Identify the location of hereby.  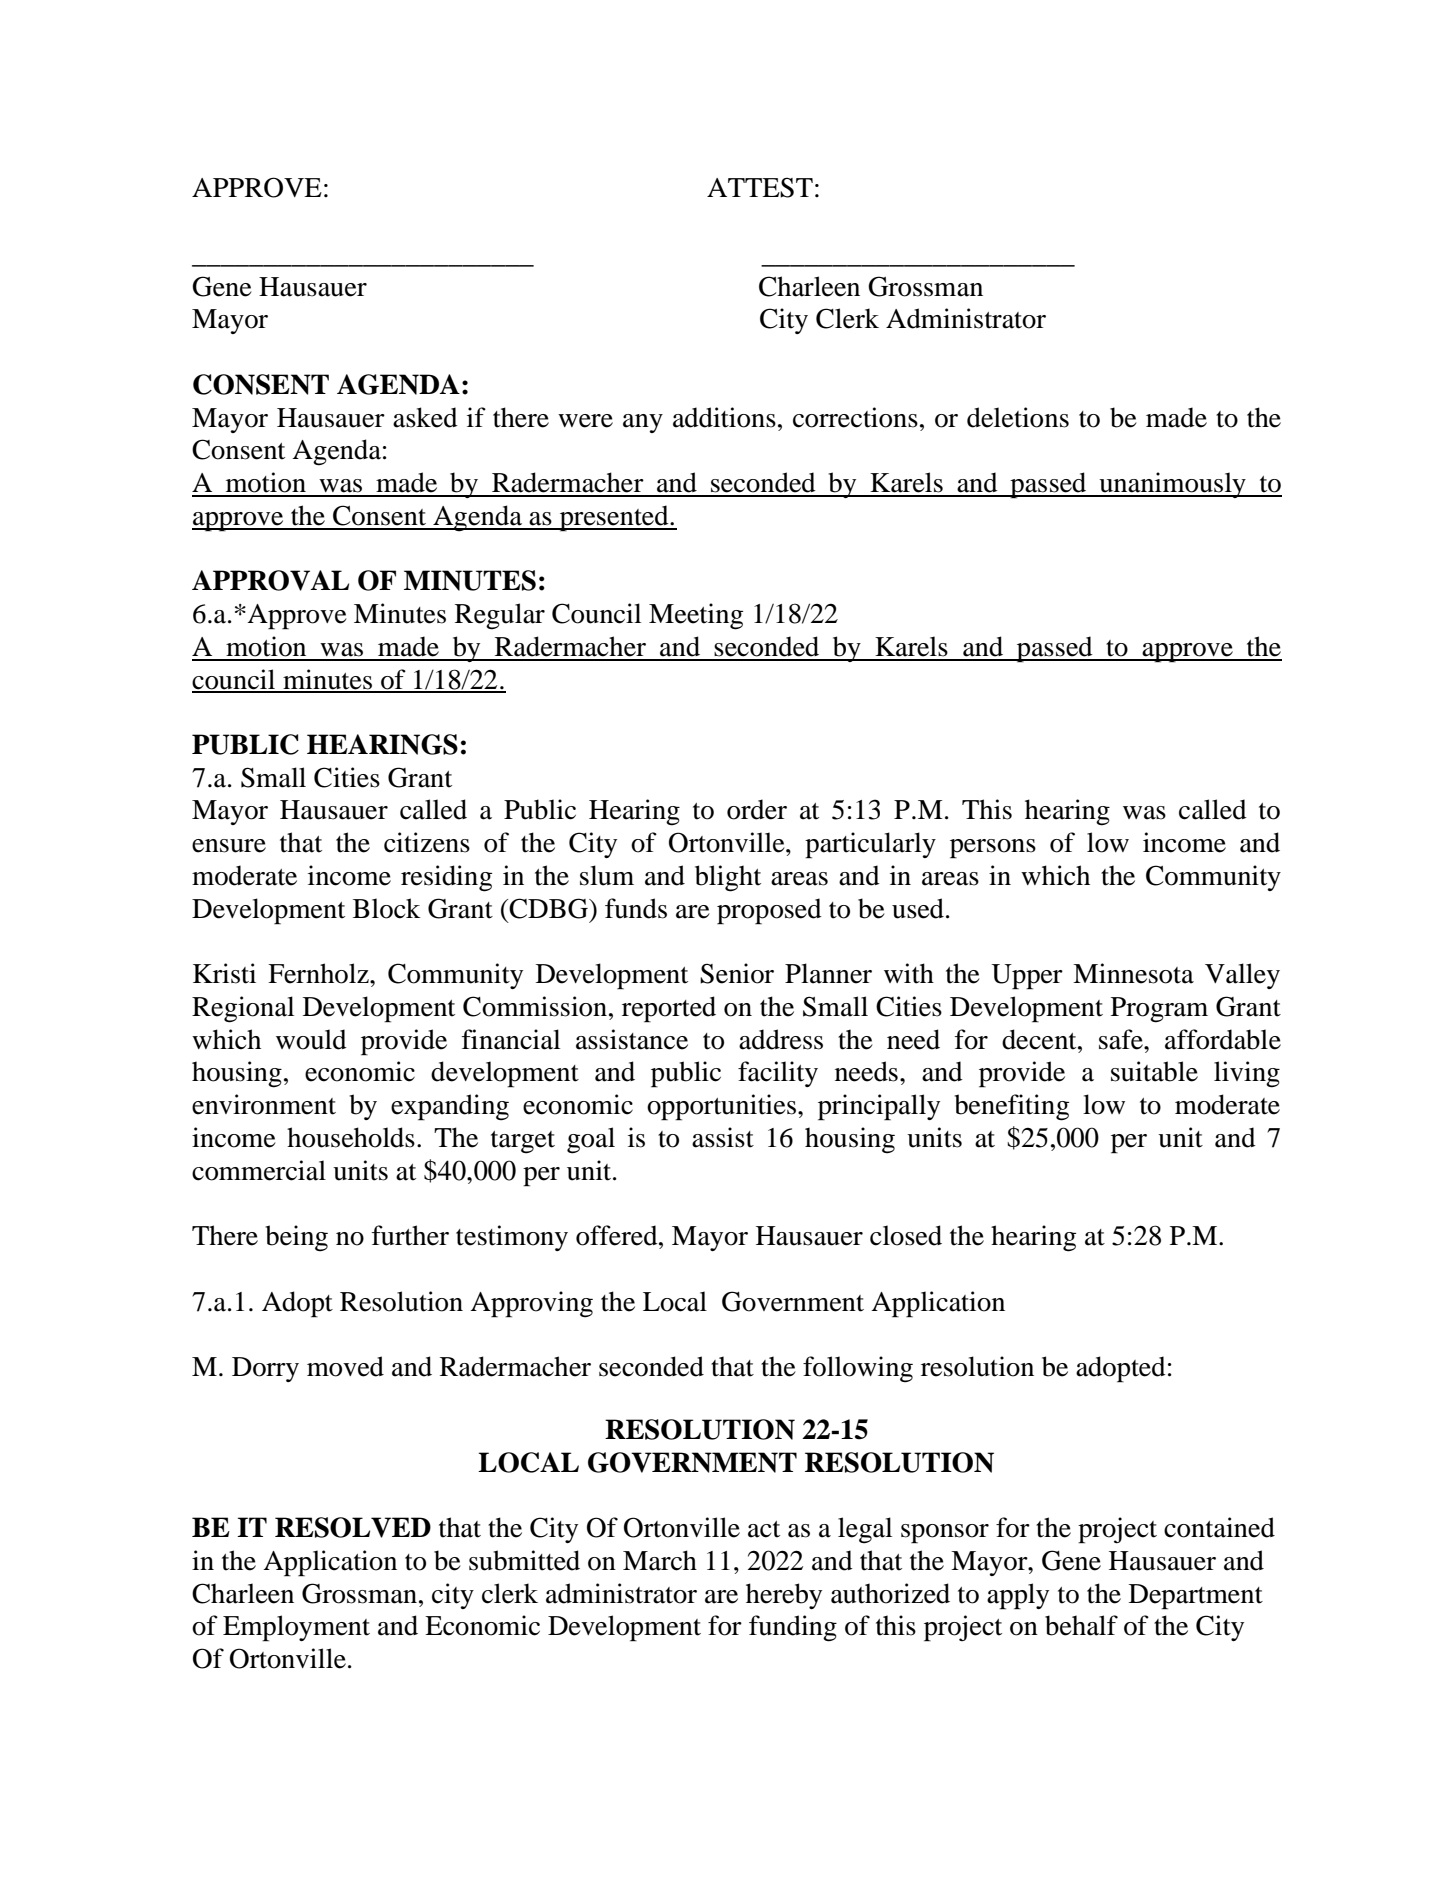
(784, 1596).
